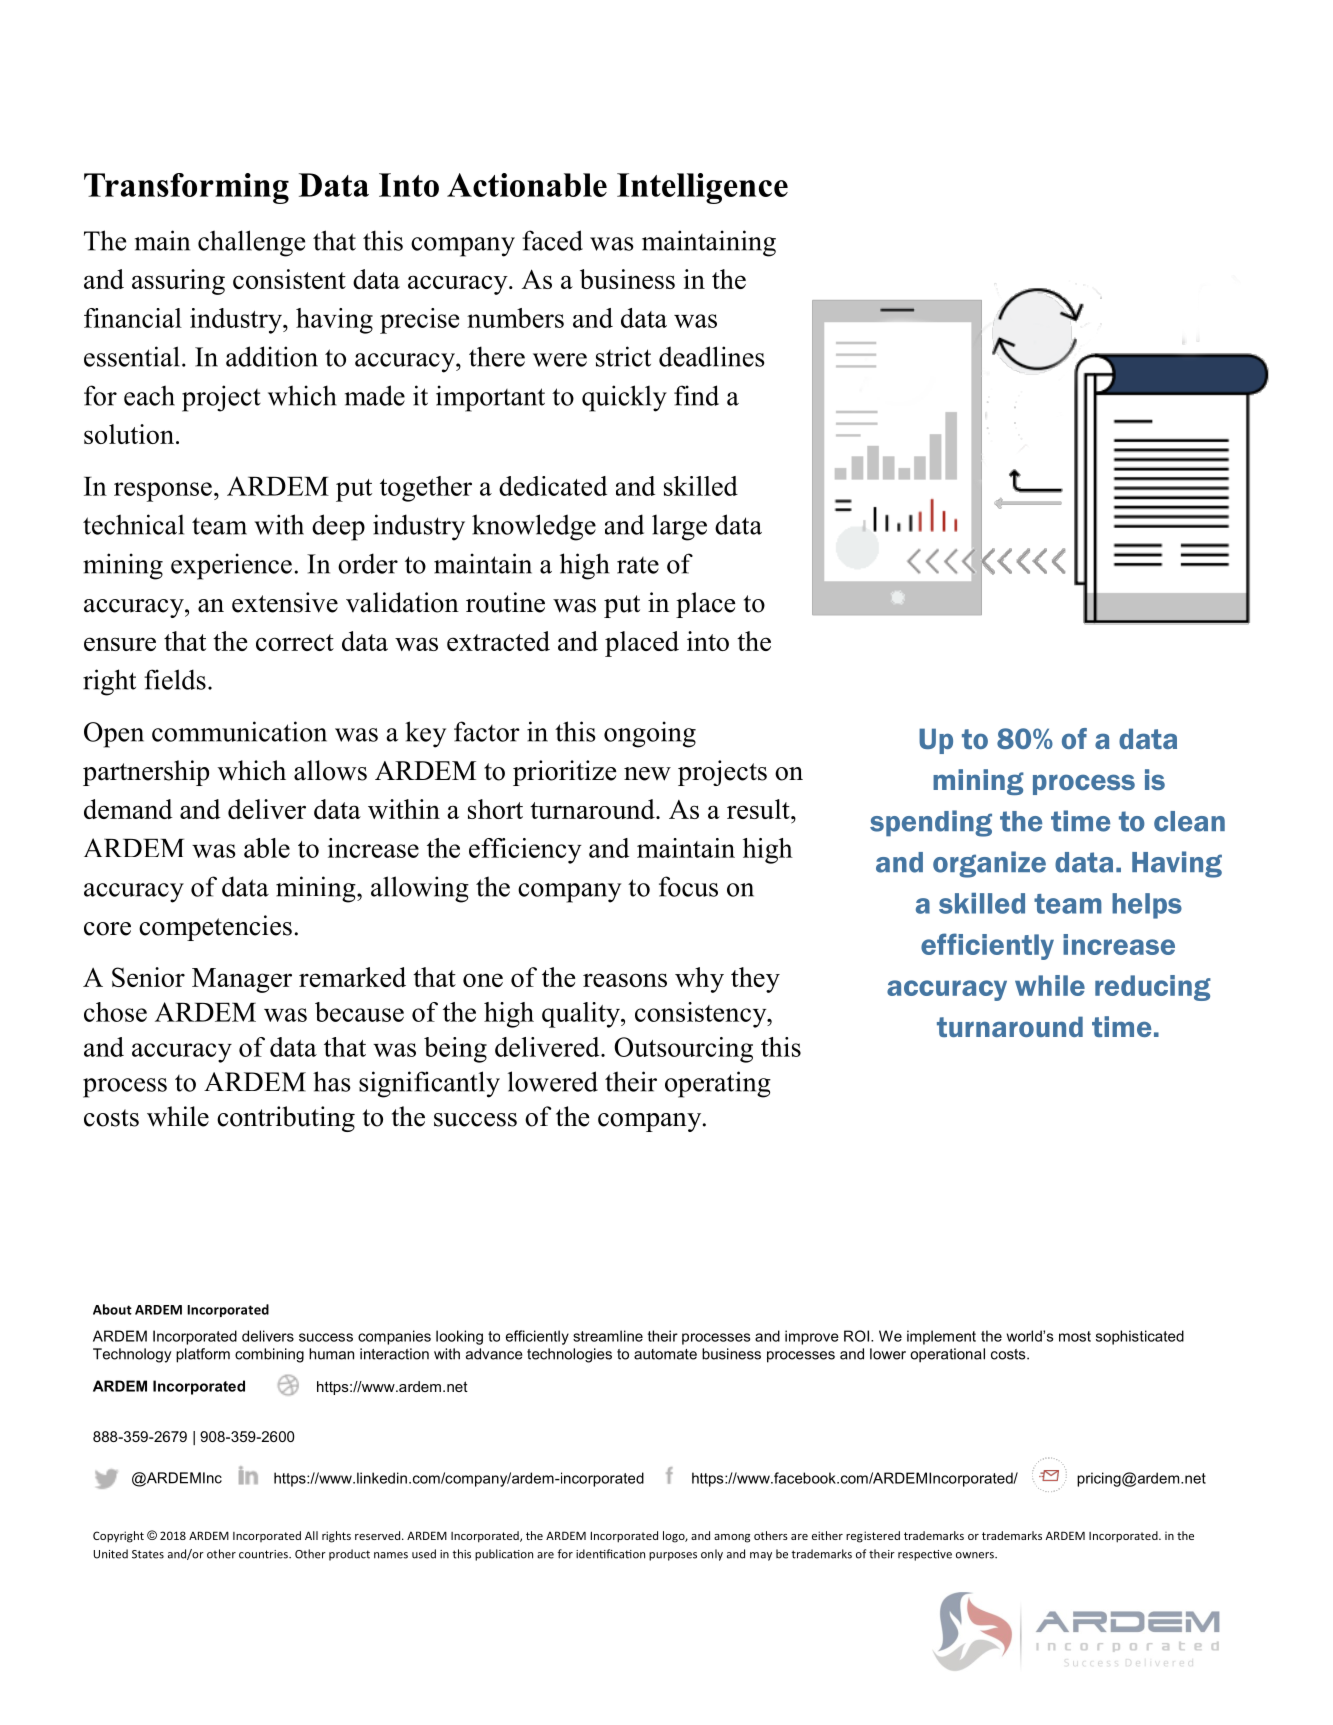  I want to click on focus, so click(688, 886).
